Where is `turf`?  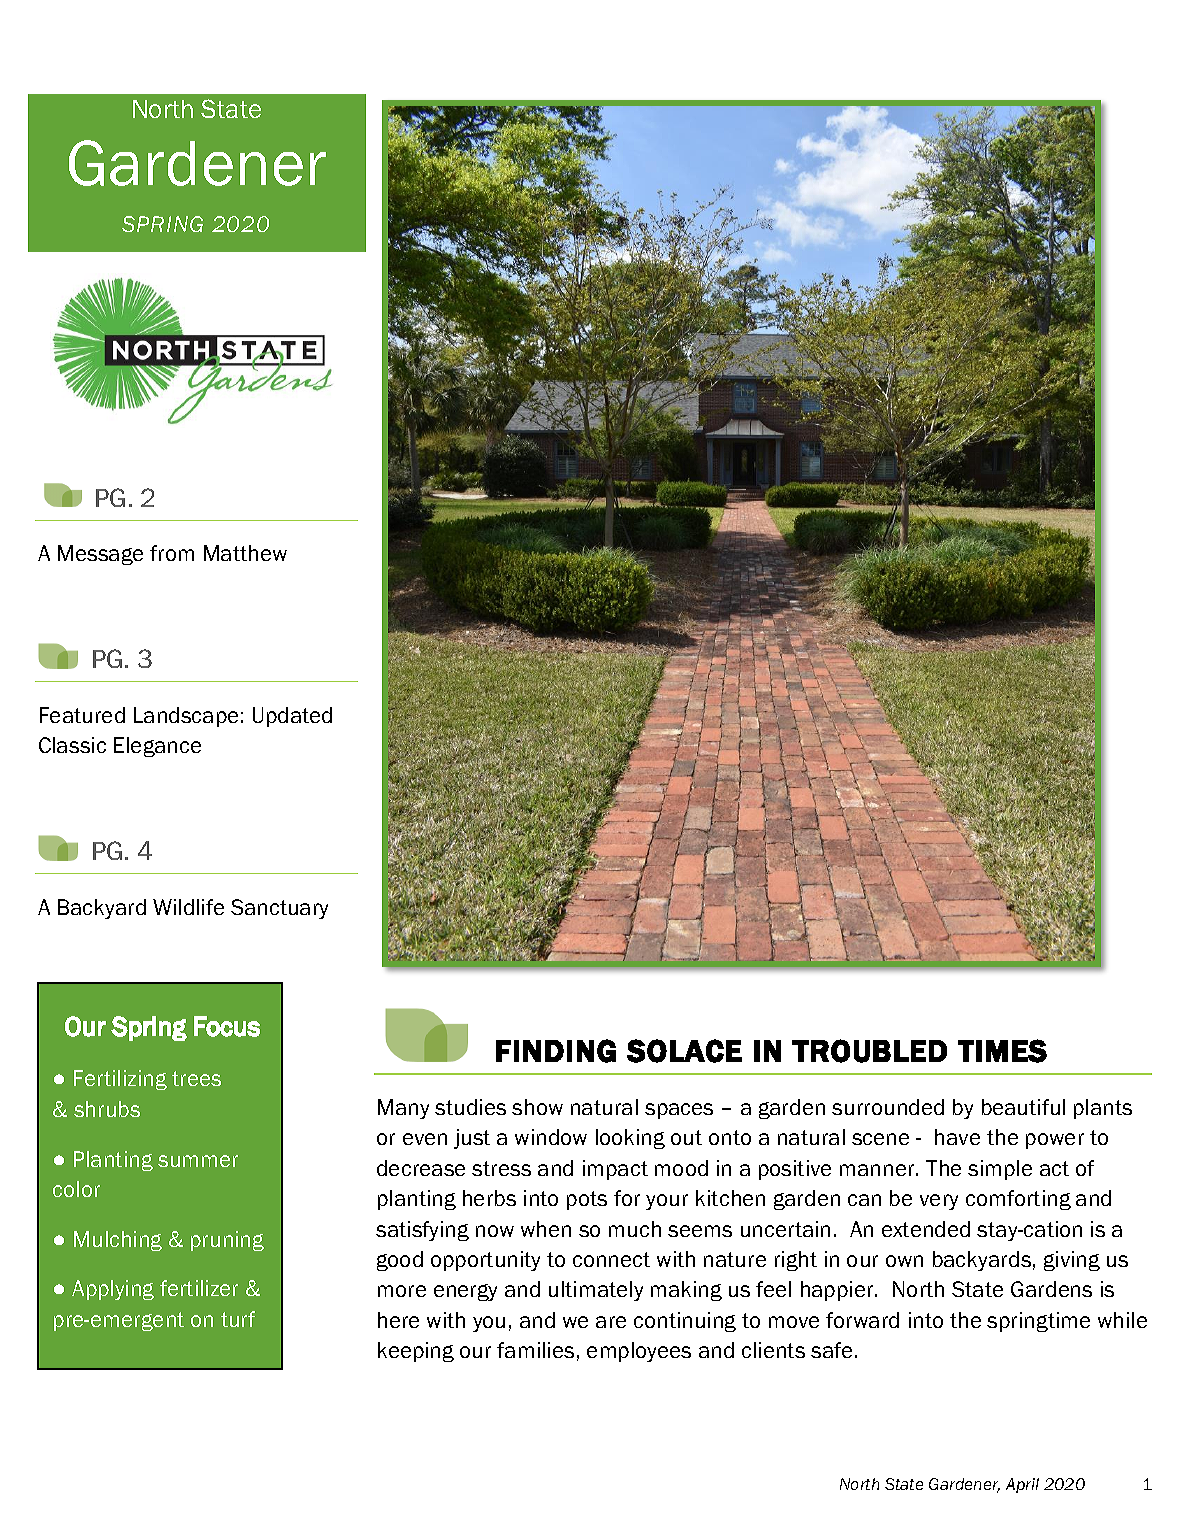
turf is located at coordinates (238, 1319).
